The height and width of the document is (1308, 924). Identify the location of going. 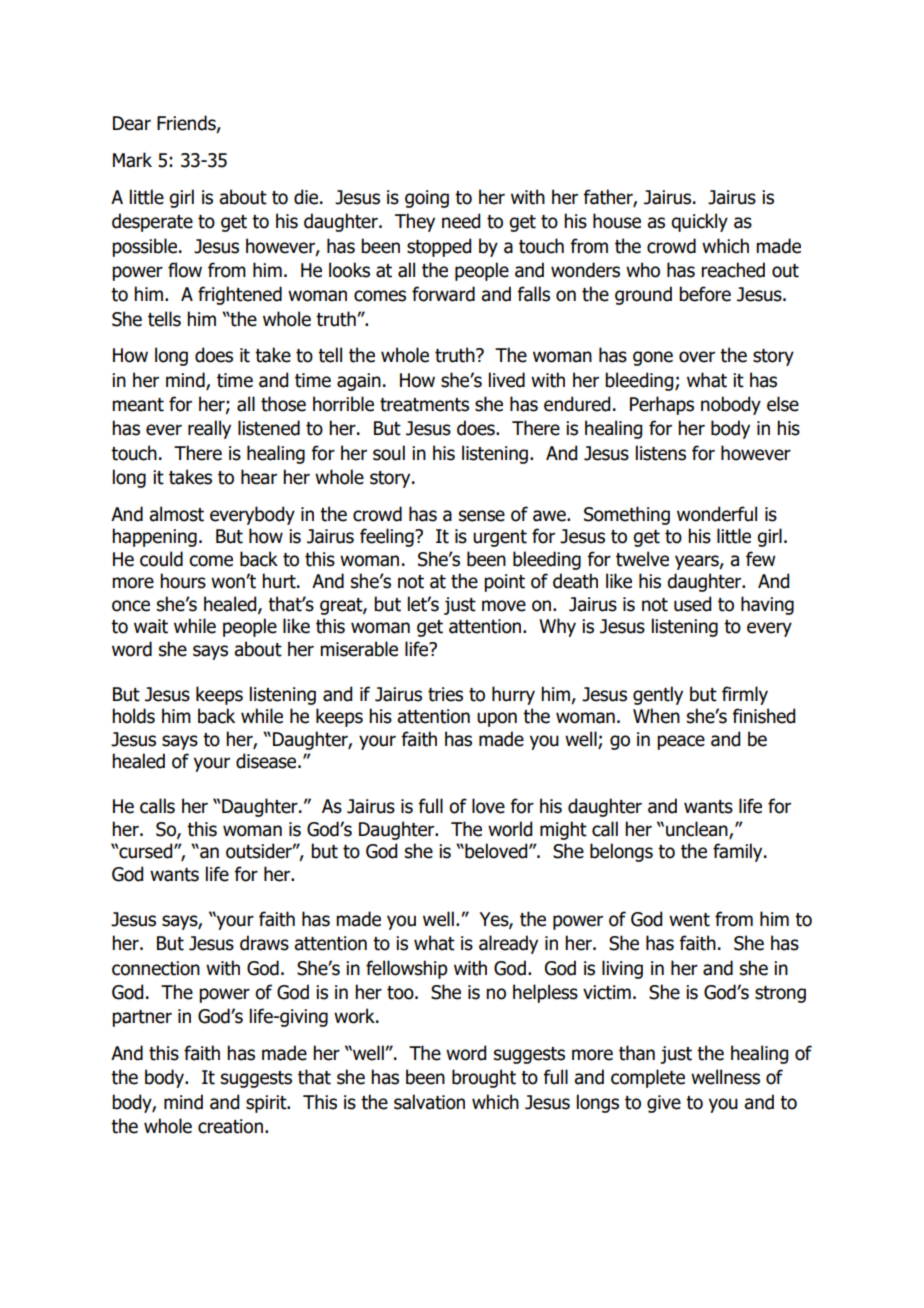
(427, 199).
